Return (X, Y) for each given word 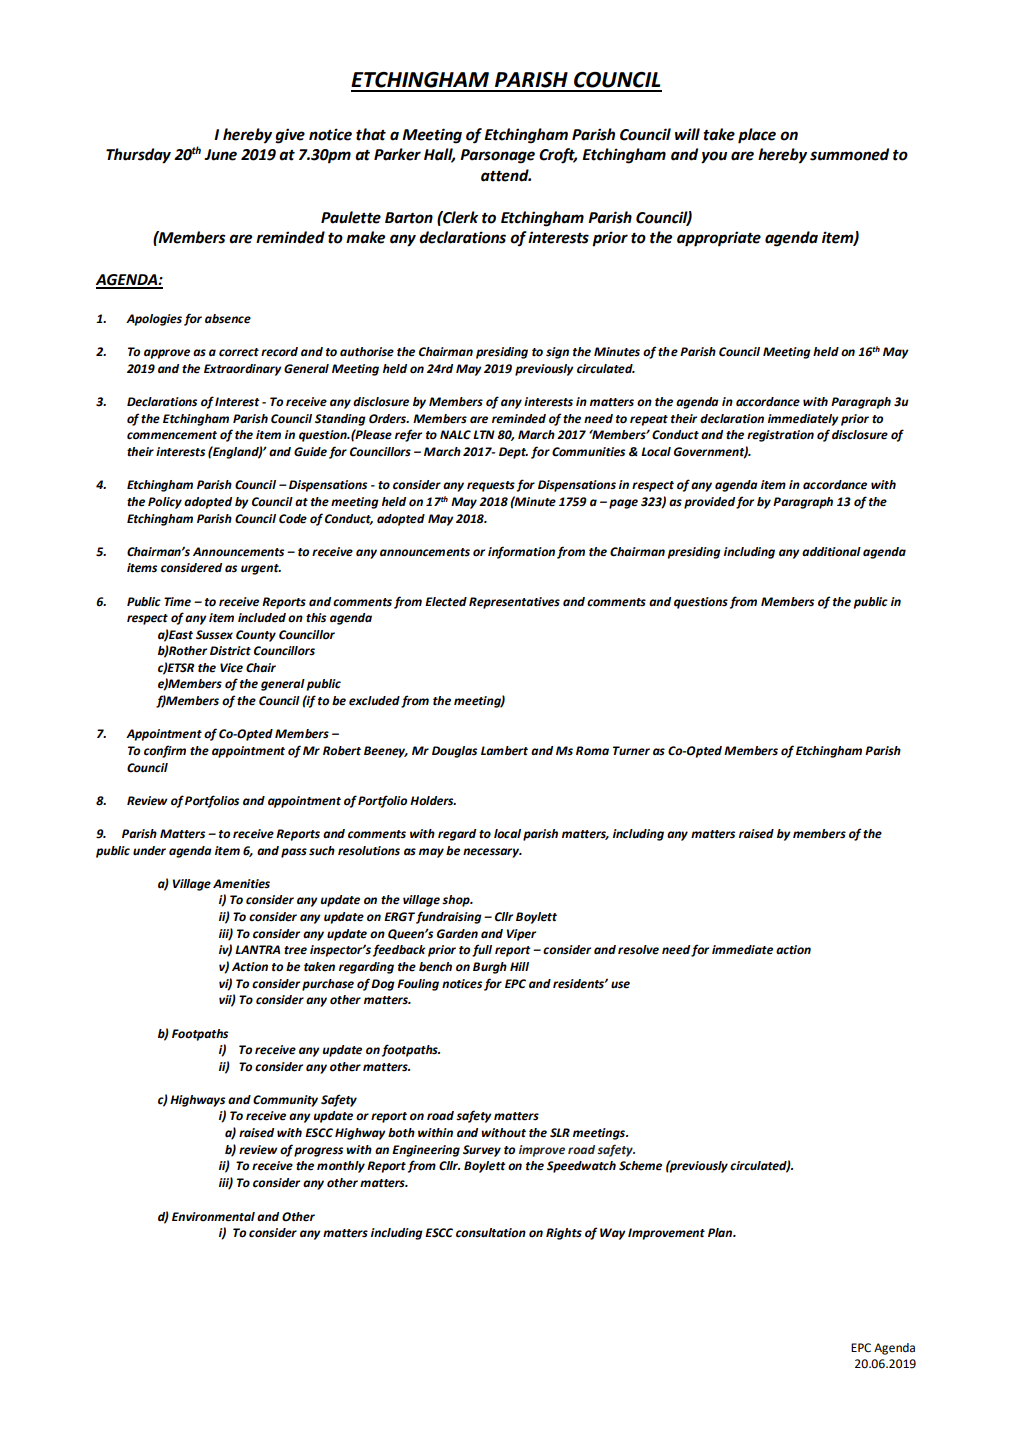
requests (491, 486)
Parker (397, 154)
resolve (638, 950)
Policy (165, 503)
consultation (491, 1233)
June (220, 155)
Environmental (213, 1217)
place (757, 136)
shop (457, 901)
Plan (721, 1232)
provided (710, 503)
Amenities (241, 884)
